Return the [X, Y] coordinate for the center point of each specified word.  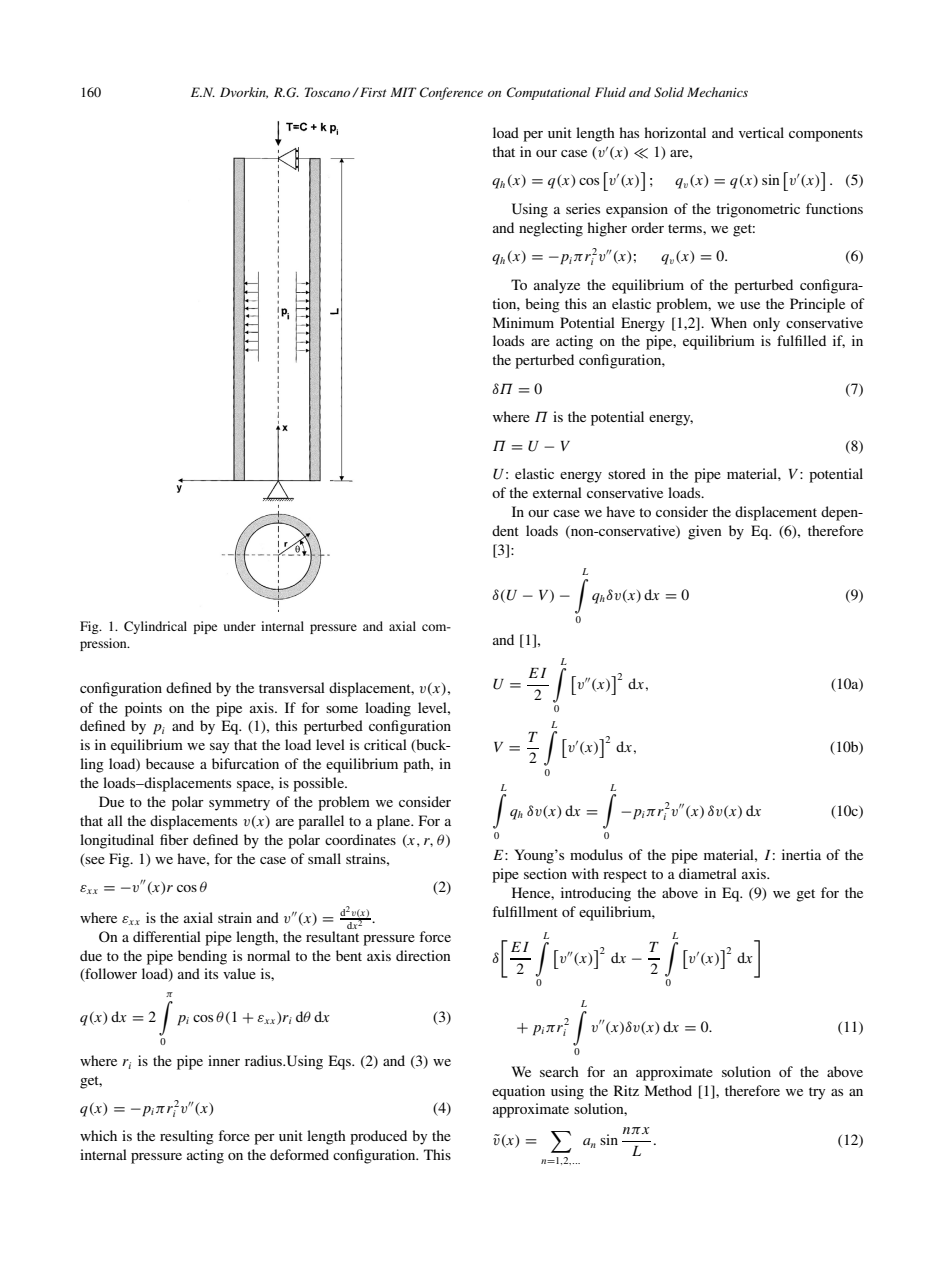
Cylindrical [155, 627]
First [372, 92]
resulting [187, 1137]
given [705, 532]
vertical [761, 132]
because [170, 763]
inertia [801, 854]
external [557, 492]
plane [395, 822]
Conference [451, 93]
